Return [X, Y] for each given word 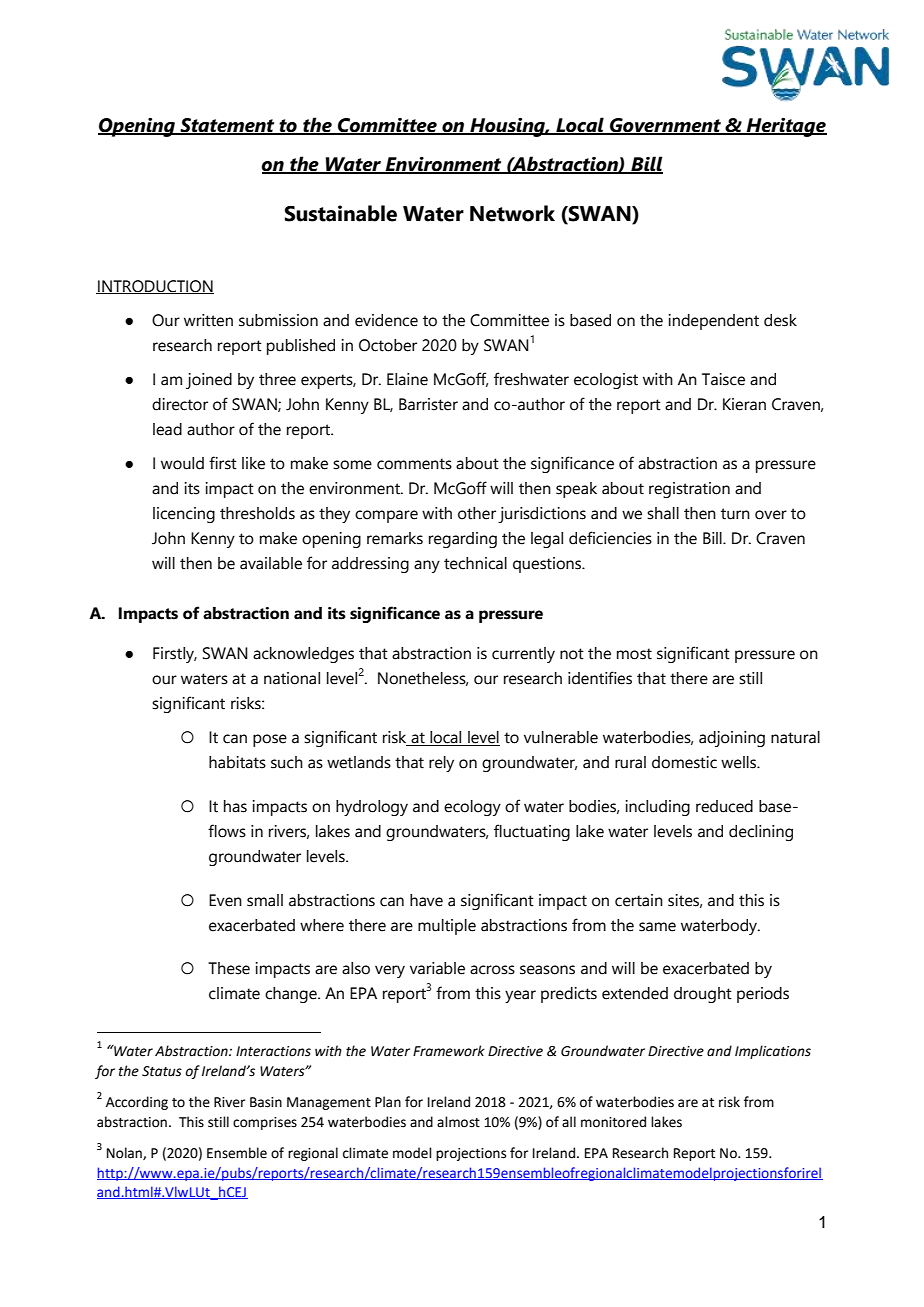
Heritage [786, 127]
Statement [227, 126]
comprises [265, 1123]
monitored [613, 1122]
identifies [600, 678]
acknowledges [303, 655]
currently [523, 655]
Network [512, 213]
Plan [388, 1102]
